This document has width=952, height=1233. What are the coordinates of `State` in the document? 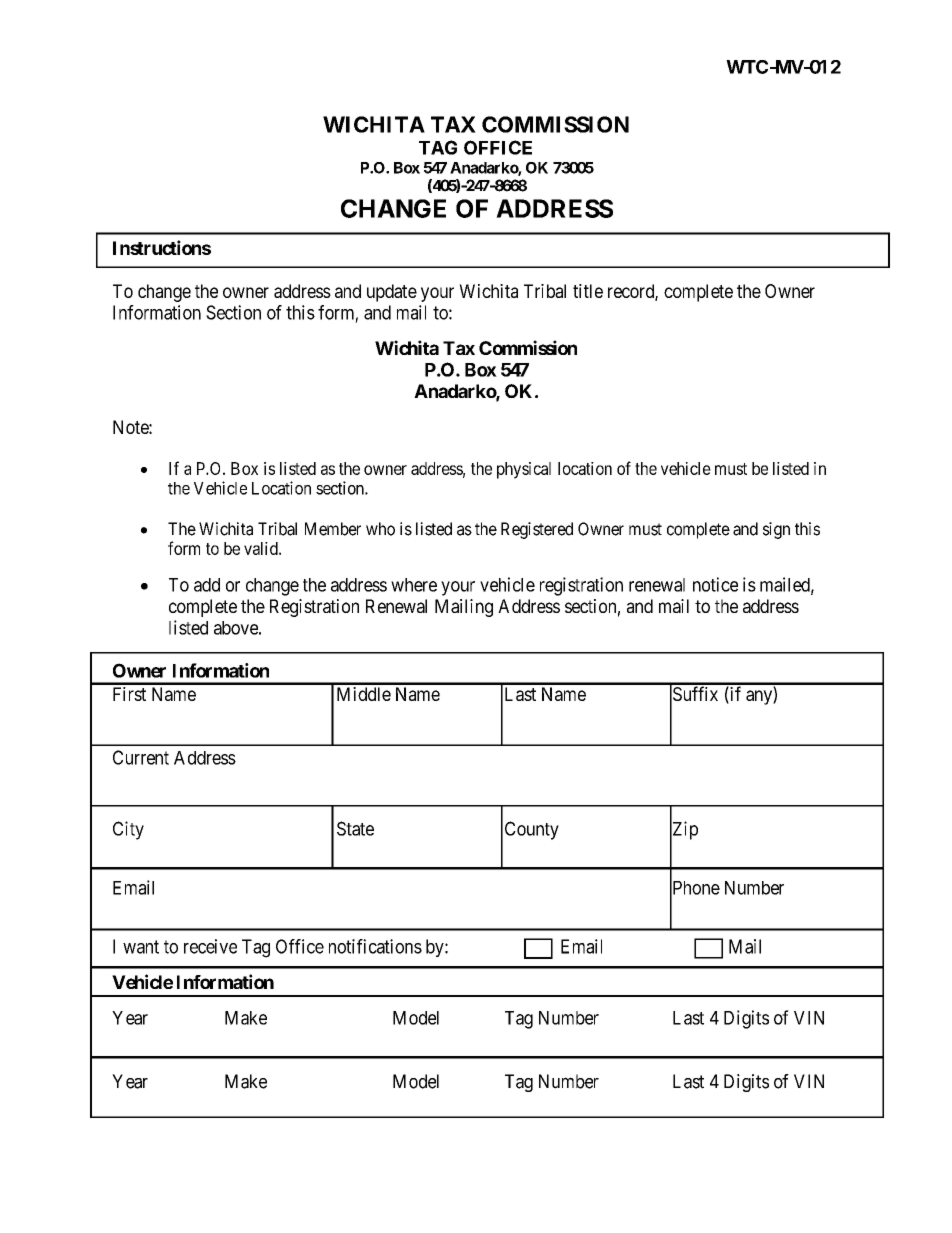 It's located at (355, 828).
